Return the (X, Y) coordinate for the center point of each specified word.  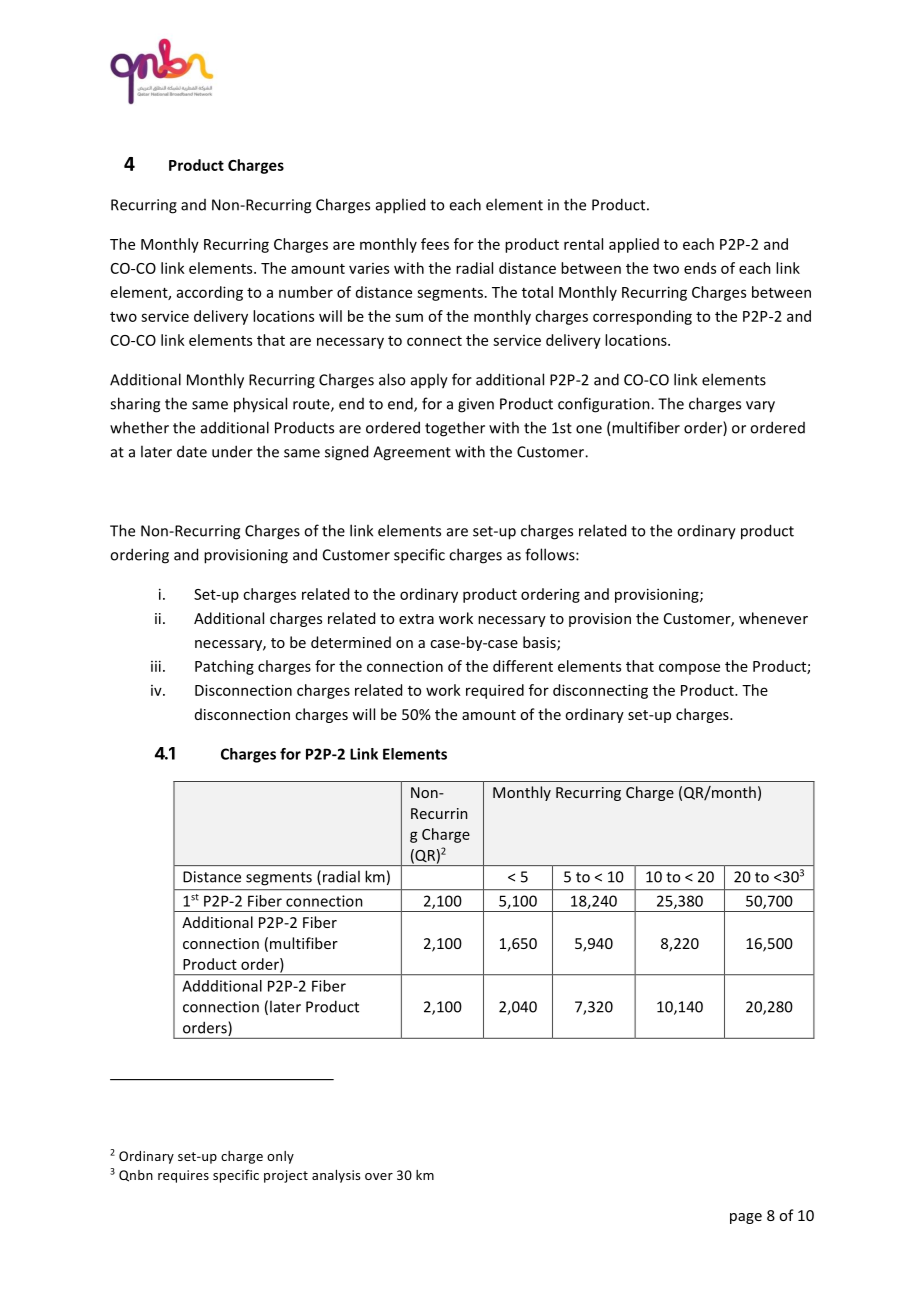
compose (689, 669)
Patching (224, 667)
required (495, 691)
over (379, 1176)
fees (435, 244)
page (746, 1218)
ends (700, 268)
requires (183, 1176)
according (210, 293)
